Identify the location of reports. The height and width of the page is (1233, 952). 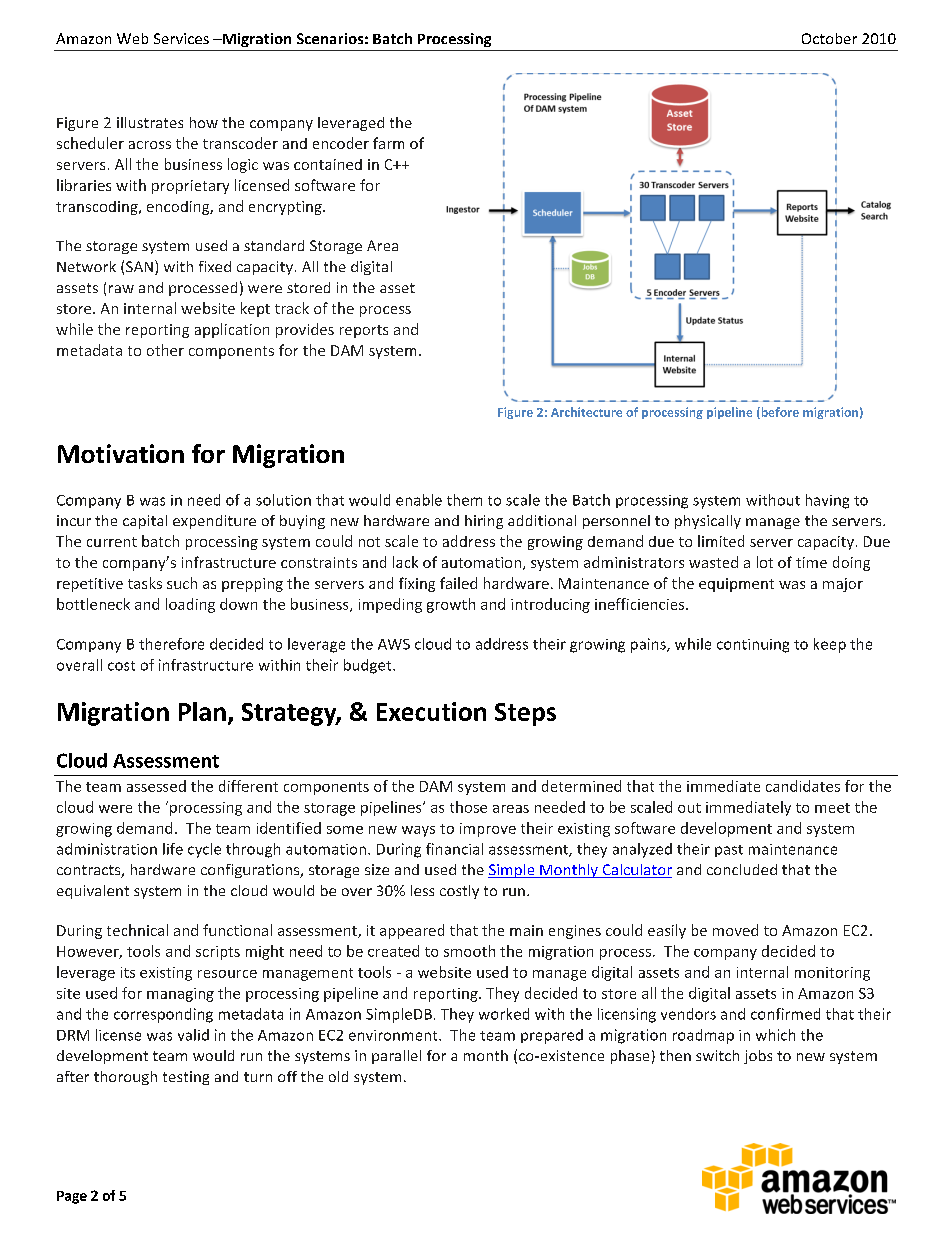
(364, 331).
